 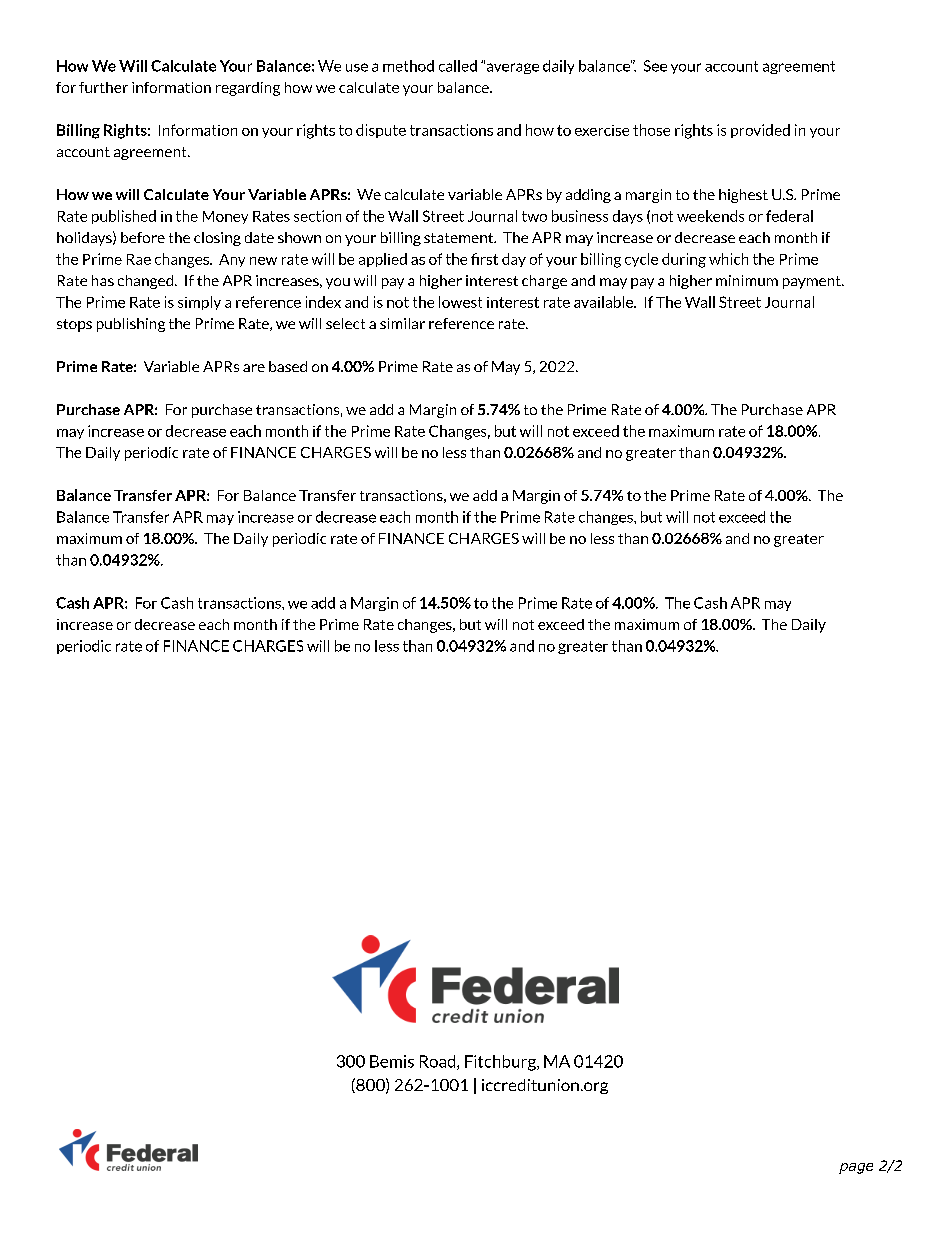 I want to click on further, so click(x=103, y=87).
